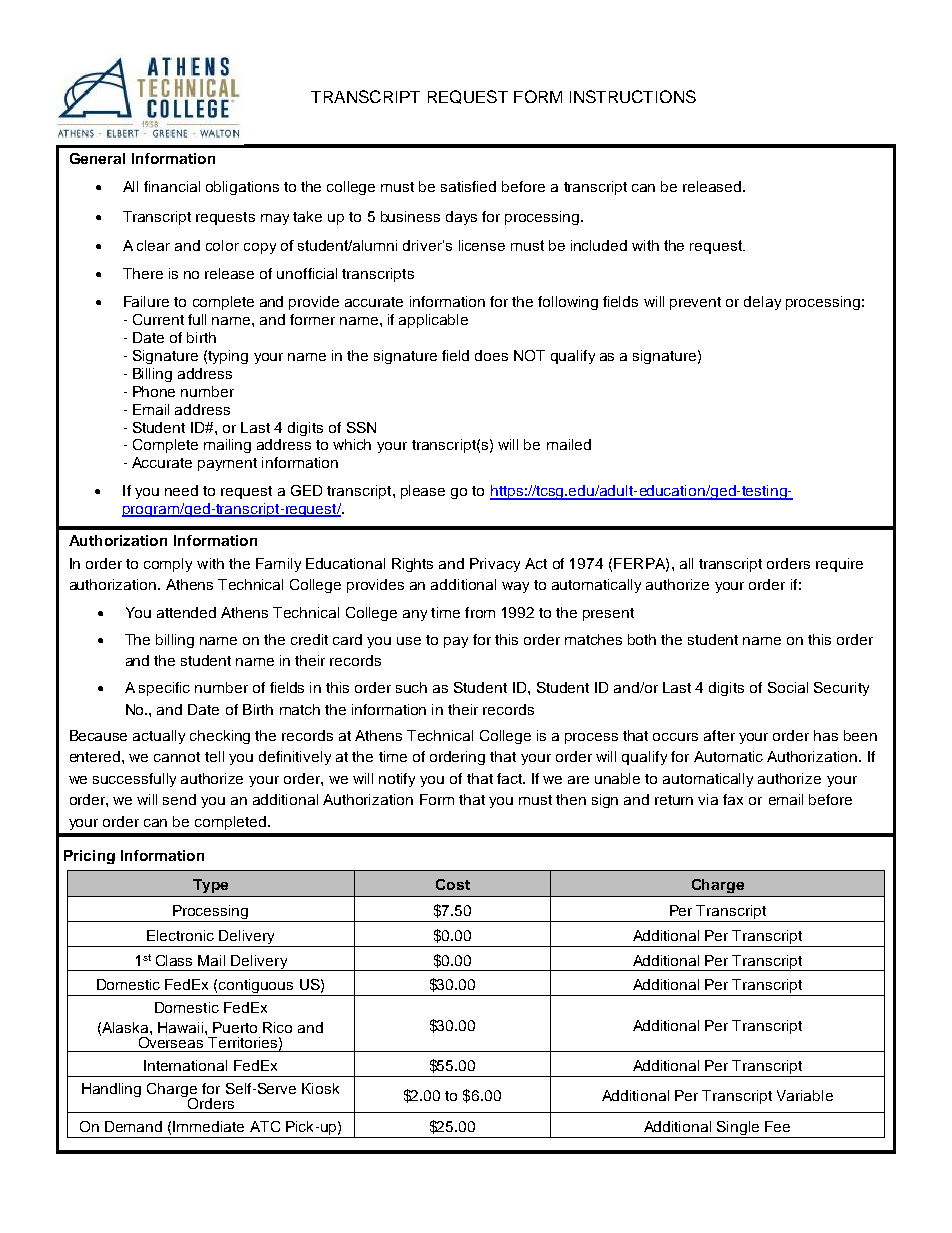  Describe the element at coordinates (172, 186) in the screenshot. I see `financial` at that location.
